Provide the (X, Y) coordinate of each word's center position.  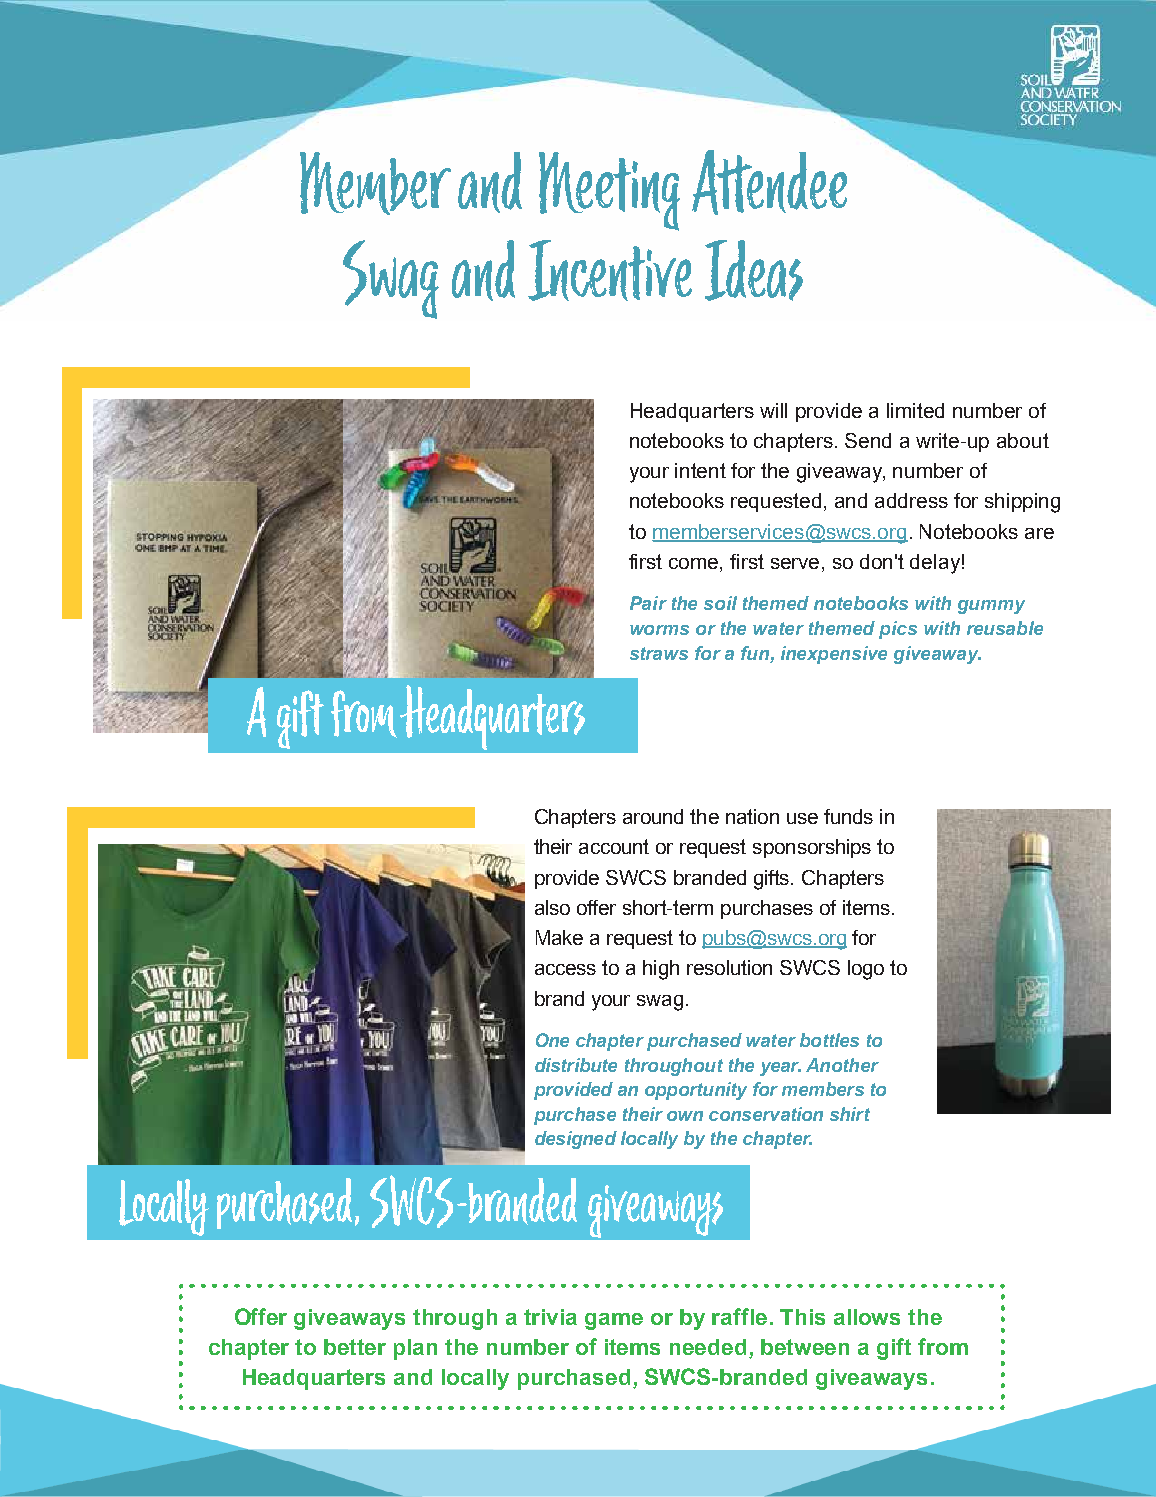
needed (708, 1347)
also (552, 907)
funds (848, 816)
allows (867, 1317)
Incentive (610, 270)
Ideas (754, 270)
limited (915, 410)
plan (415, 1349)
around (653, 816)
